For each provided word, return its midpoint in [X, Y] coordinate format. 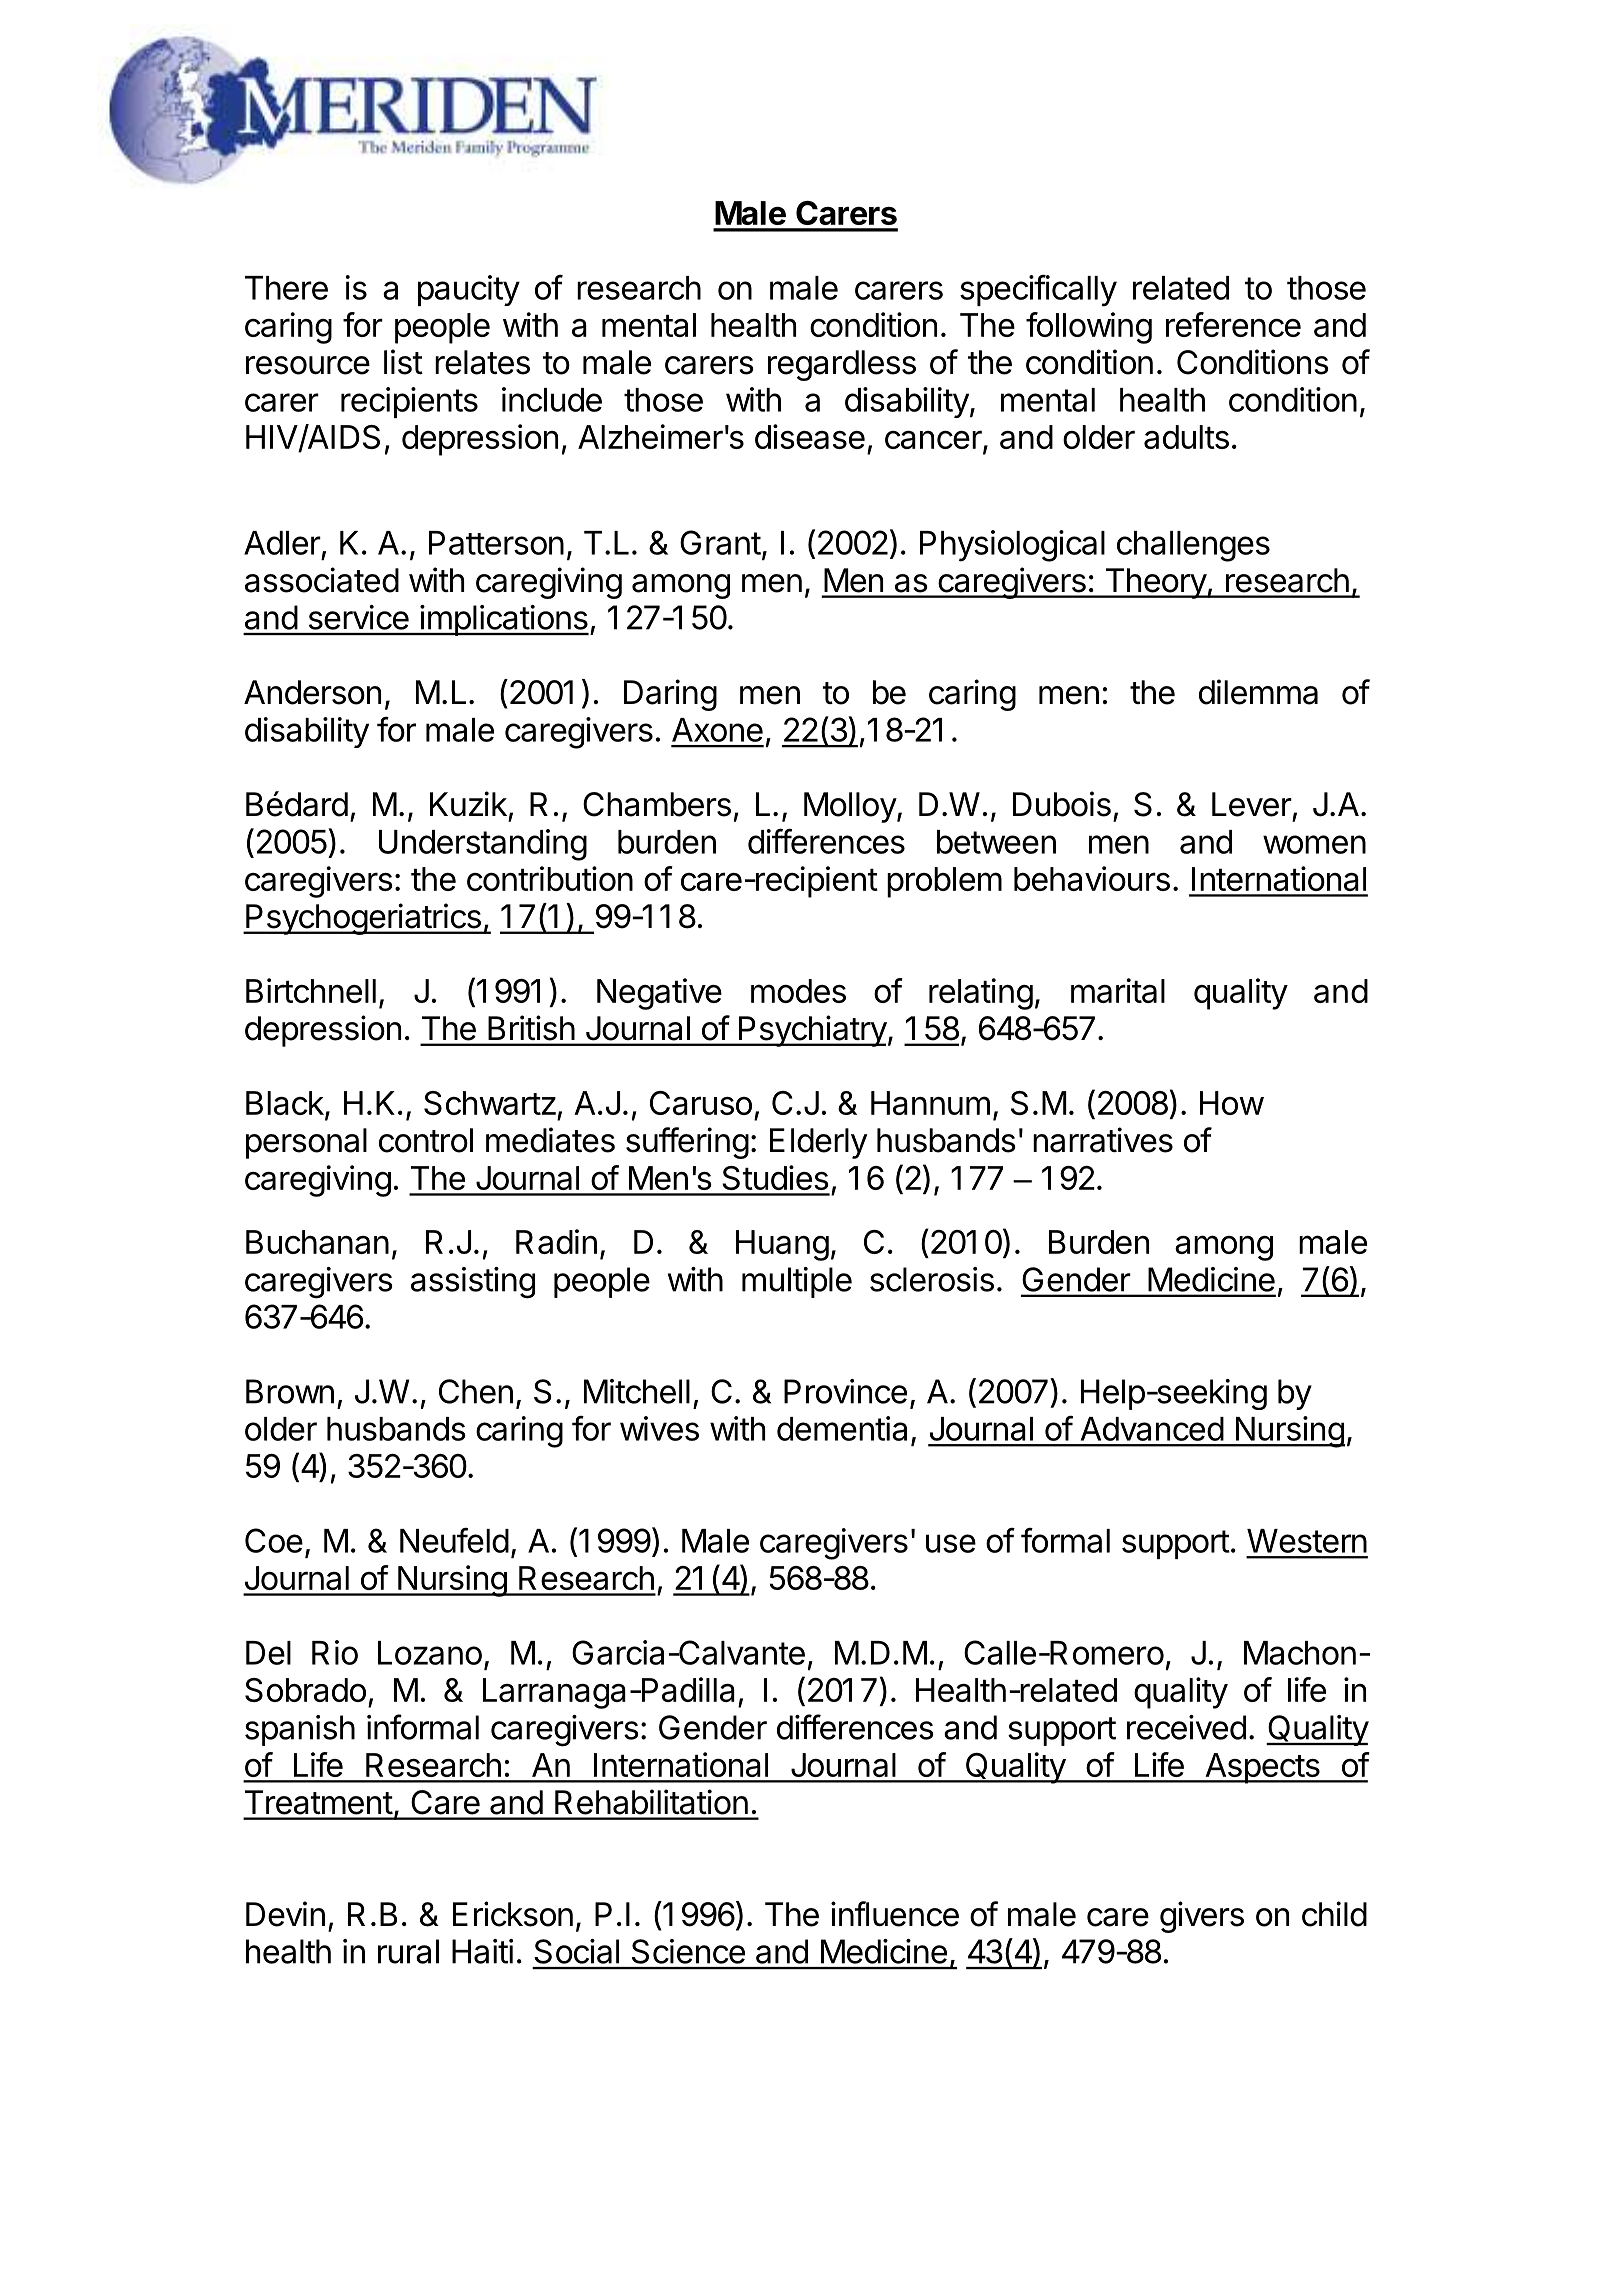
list [403, 362]
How [1232, 1103]
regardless [842, 365]
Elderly [818, 1143]
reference [1233, 324]
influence [895, 1914]
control [426, 1140]
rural [408, 1951]
